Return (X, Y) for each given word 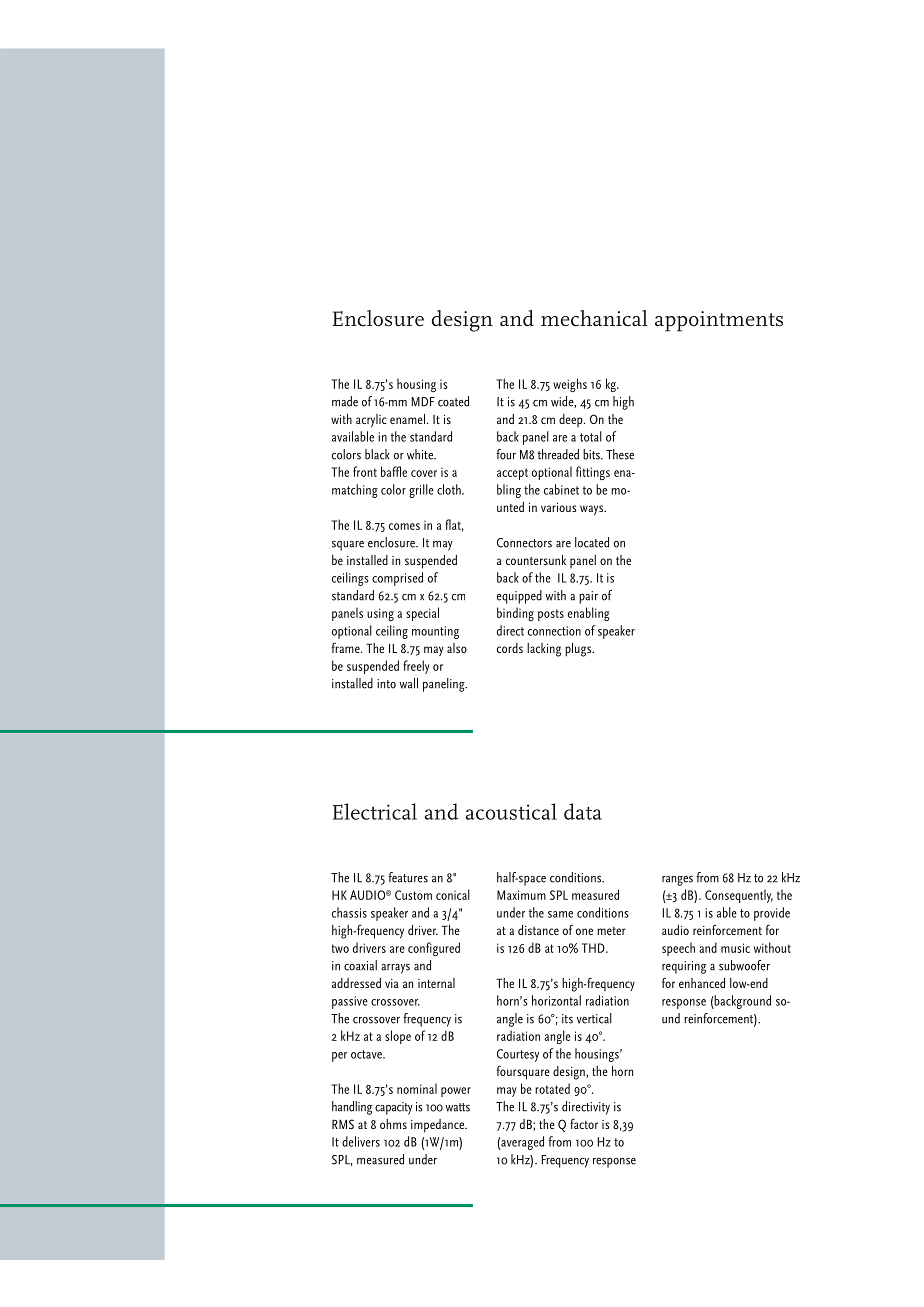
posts (551, 615)
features (408, 877)
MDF (423, 402)
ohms (393, 1124)
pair (588, 597)
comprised (397, 579)
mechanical (594, 318)
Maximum (521, 895)
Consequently (739, 896)
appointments (719, 321)
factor (584, 1123)
